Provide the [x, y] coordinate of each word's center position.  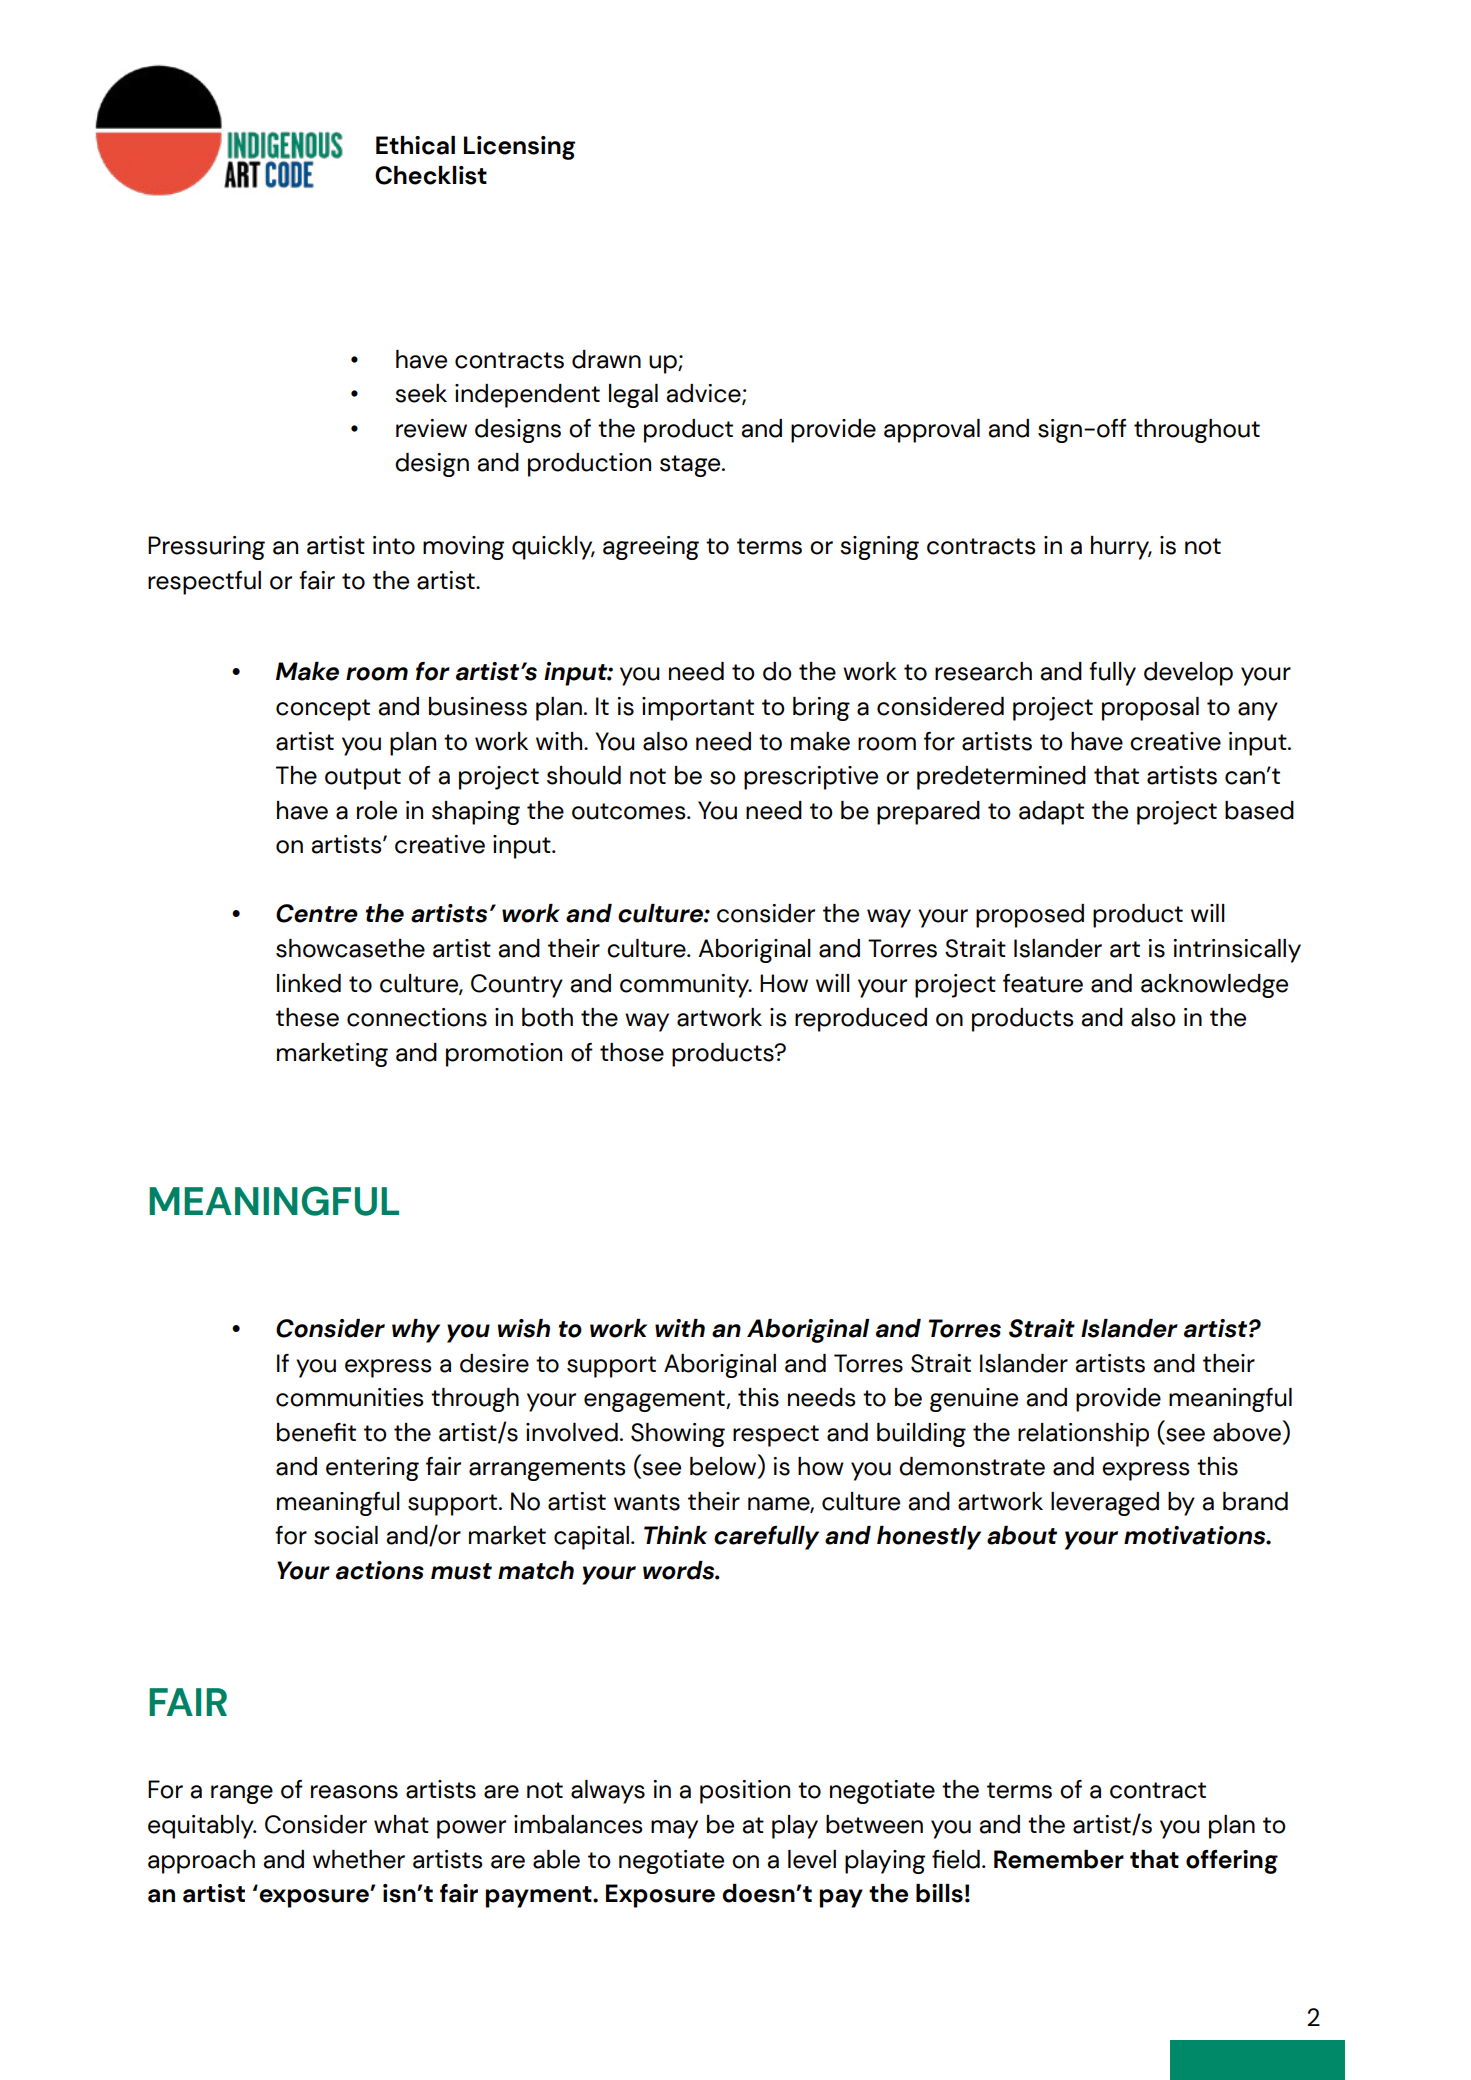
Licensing [519, 148]
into [394, 545]
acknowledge [1214, 986]
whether [359, 1859]
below [724, 1466]
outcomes [630, 811]
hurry [1121, 548]
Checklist [431, 175]
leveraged [1105, 1504]
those [632, 1052]
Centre [317, 913]
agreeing [651, 548]
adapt [1051, 813]
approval [932, 431]
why [416, 1331]
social [346, 1535]
